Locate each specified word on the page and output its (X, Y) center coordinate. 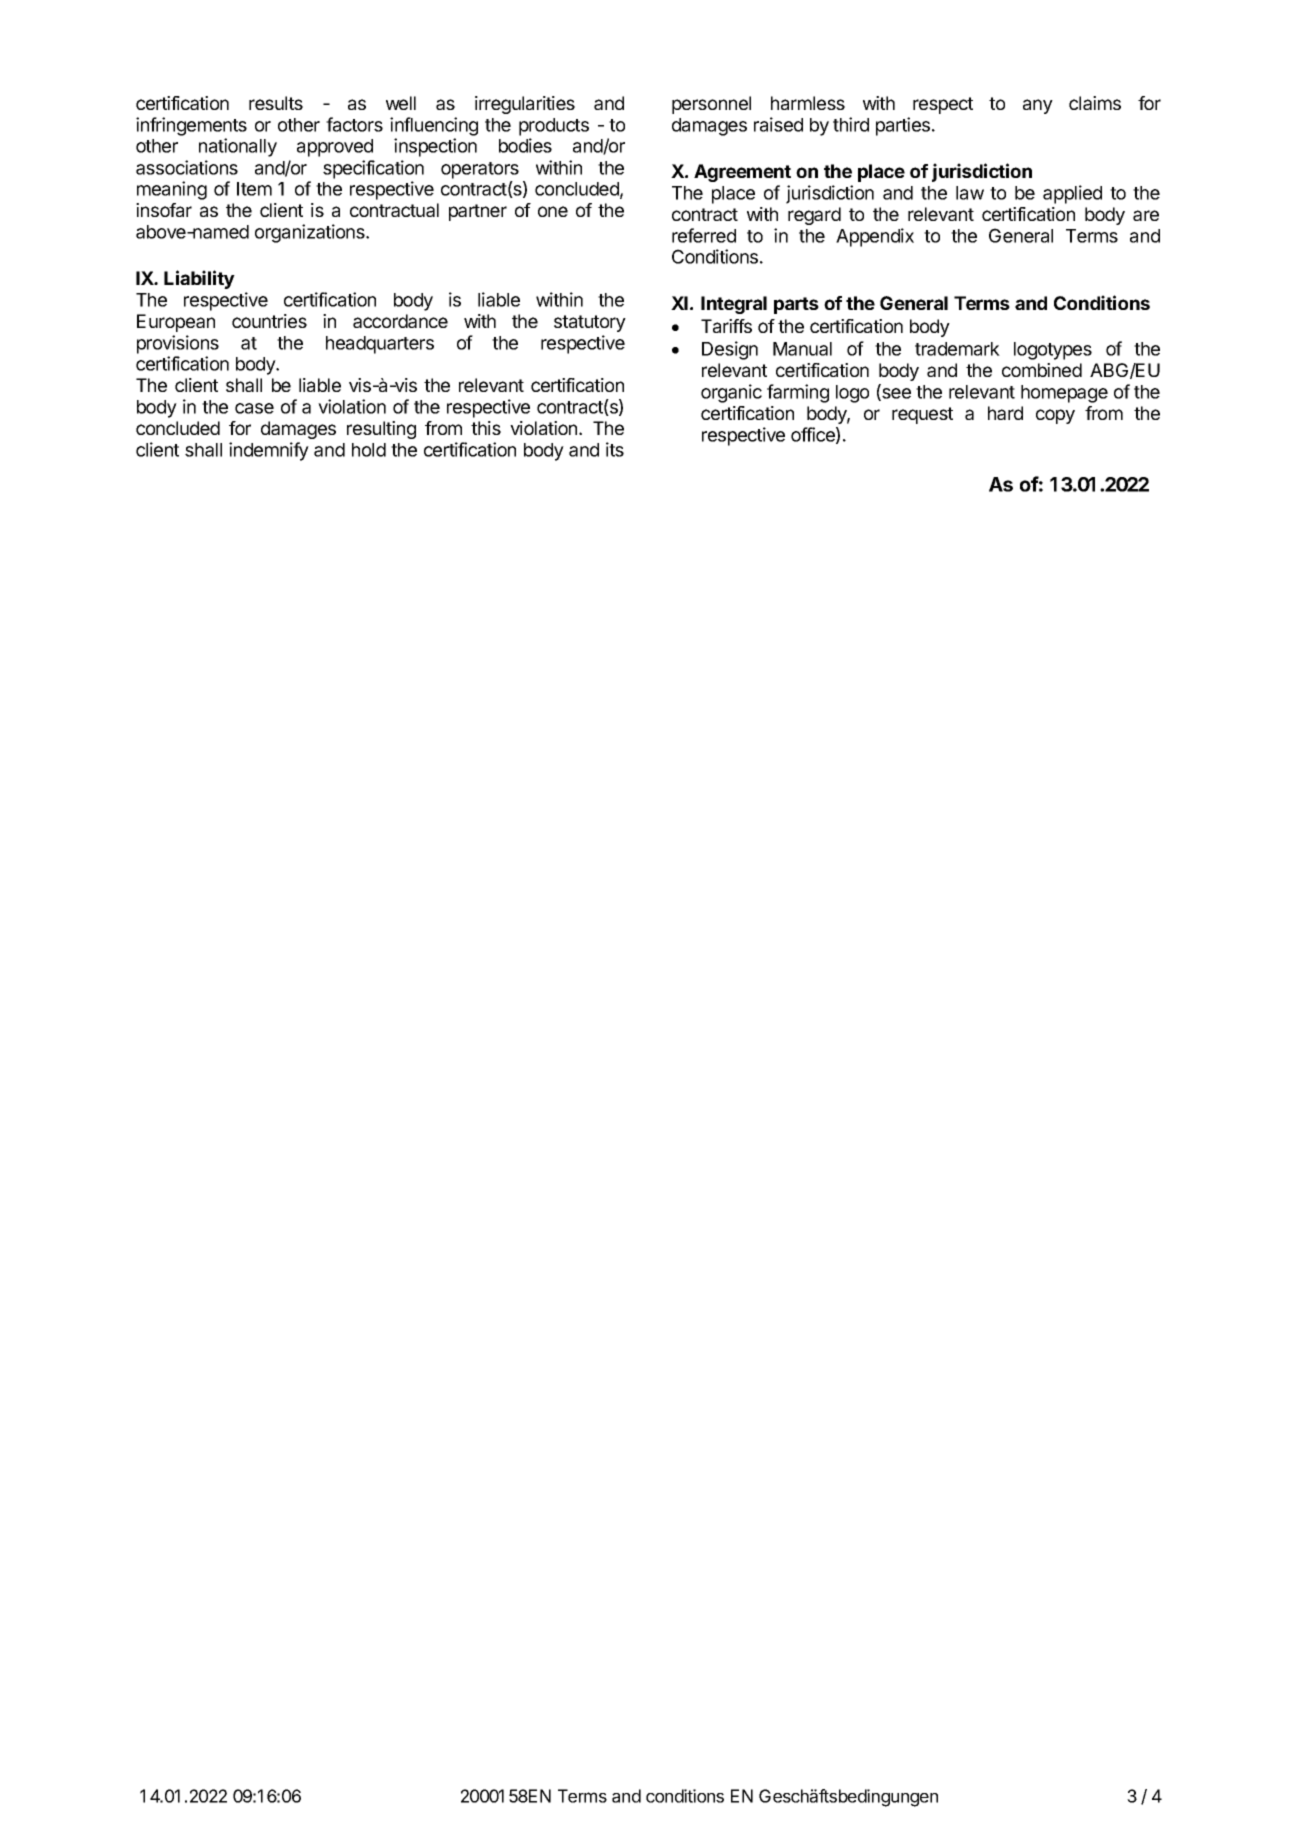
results (276, 103)
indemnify (269, 451)
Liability (199, 279)
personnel (711, 105)
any (1038, 106)
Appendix (875, 237)
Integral (734, 305)
